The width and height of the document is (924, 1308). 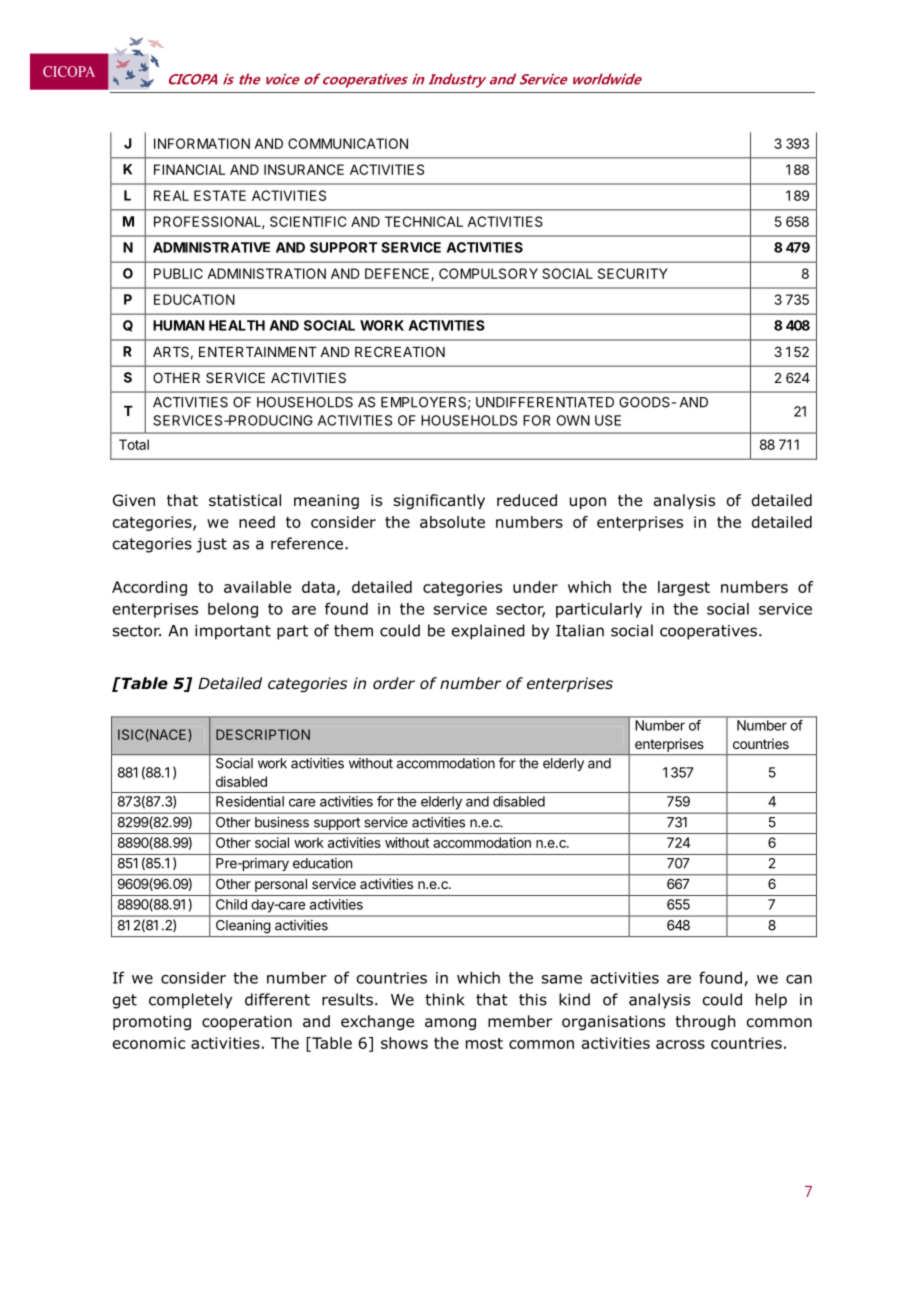 I want to click on TECHNICAL, so click(x=424, y=221).
